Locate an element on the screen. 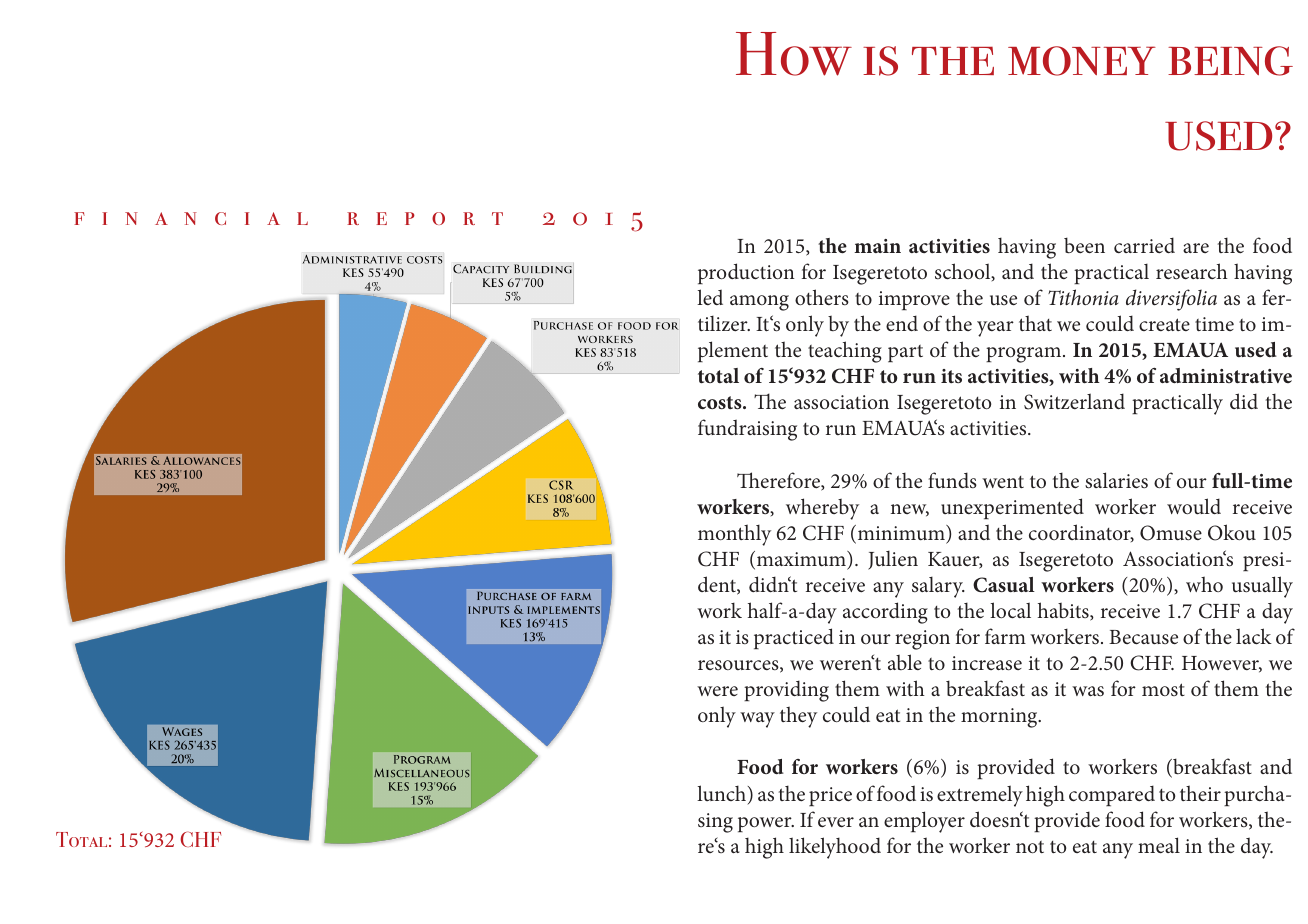 Image resolution: width=1308 pixels, height=924 pixels. their is located at coordinates (1200, 793).
